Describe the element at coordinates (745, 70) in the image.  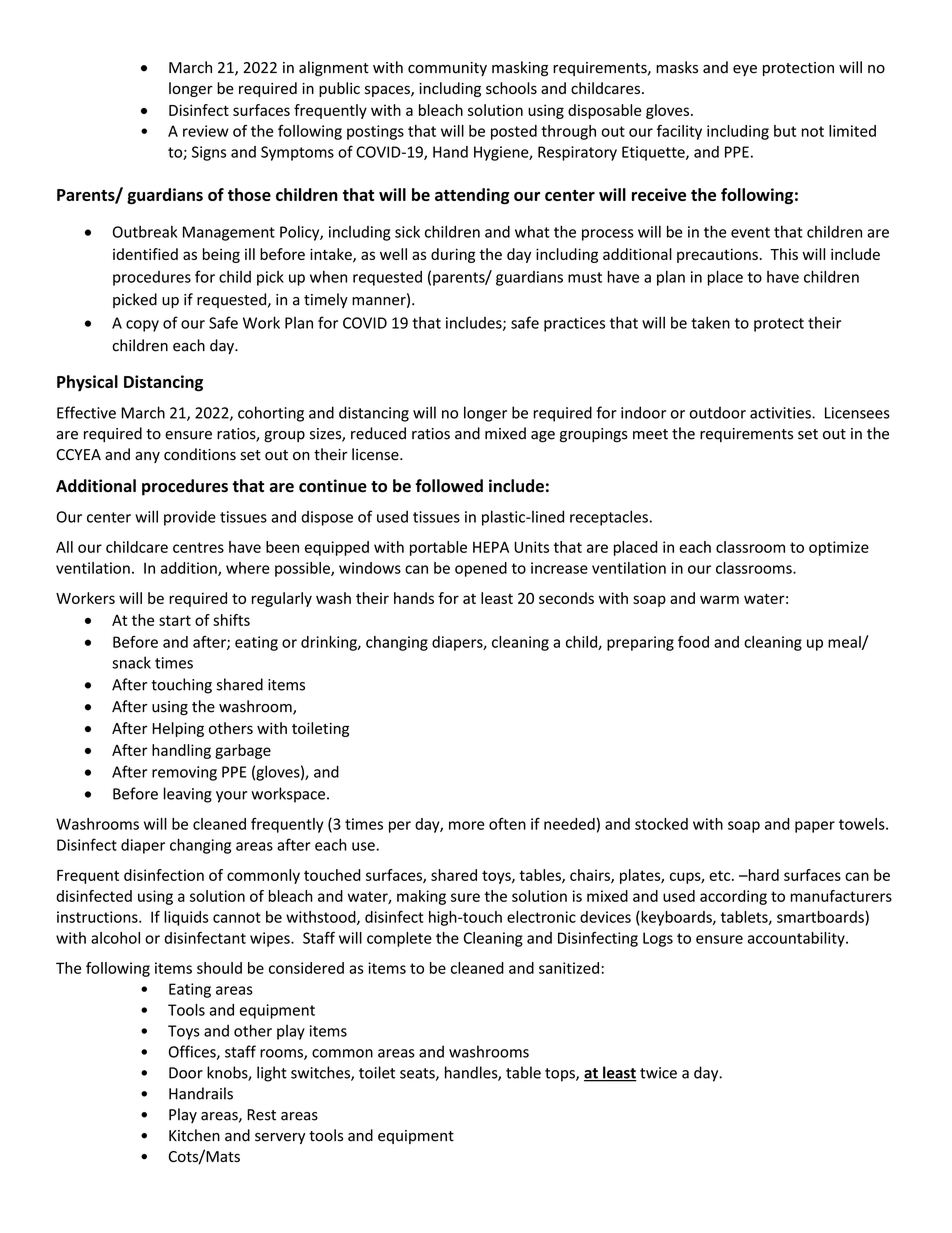
I see `eye` at that location.
